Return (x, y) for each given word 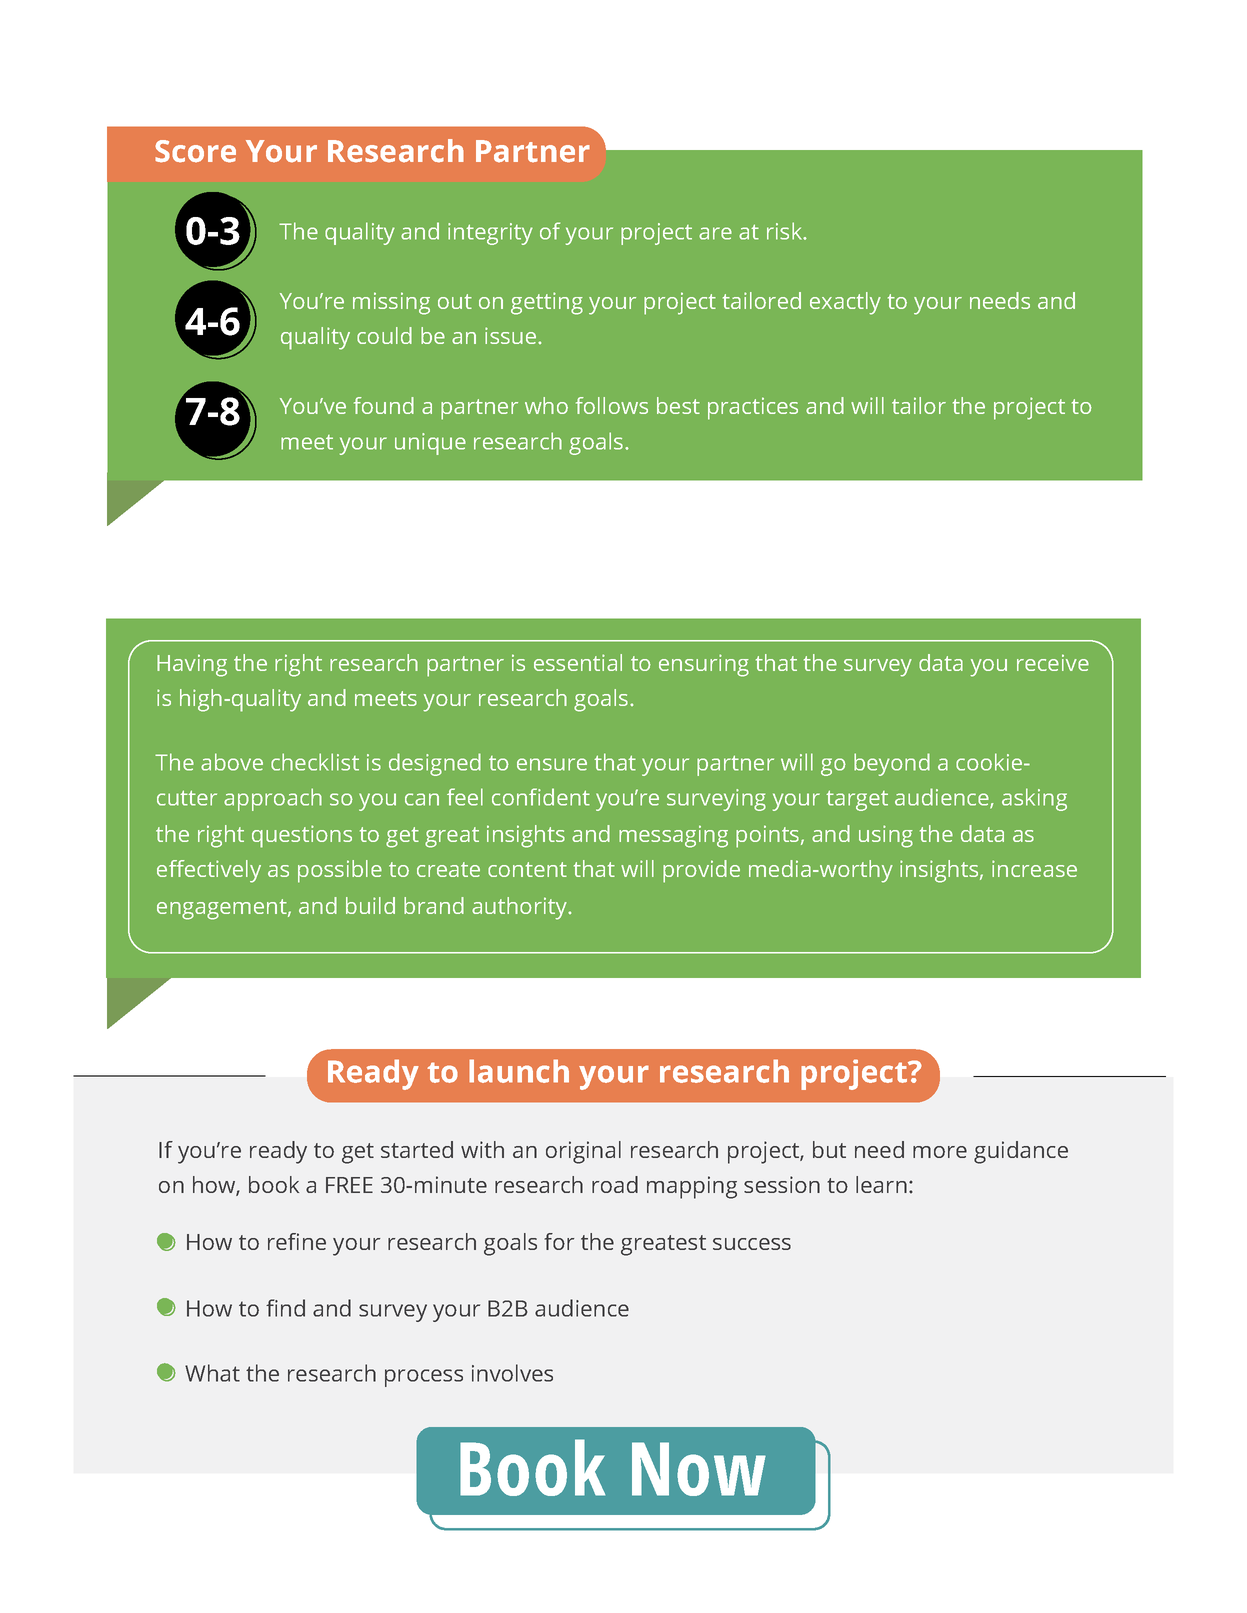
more (940, 1152)
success (752, 1244)
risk (786, 231)
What (212, 1373)
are (715, 233)
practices (753, 408)
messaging (673, 836)
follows (612, 405)
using (886, 836)
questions (302, 836)
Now (699, 1469)
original (583, 1152)
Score (195, 151)
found (384, 405)
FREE (349, 1185)
